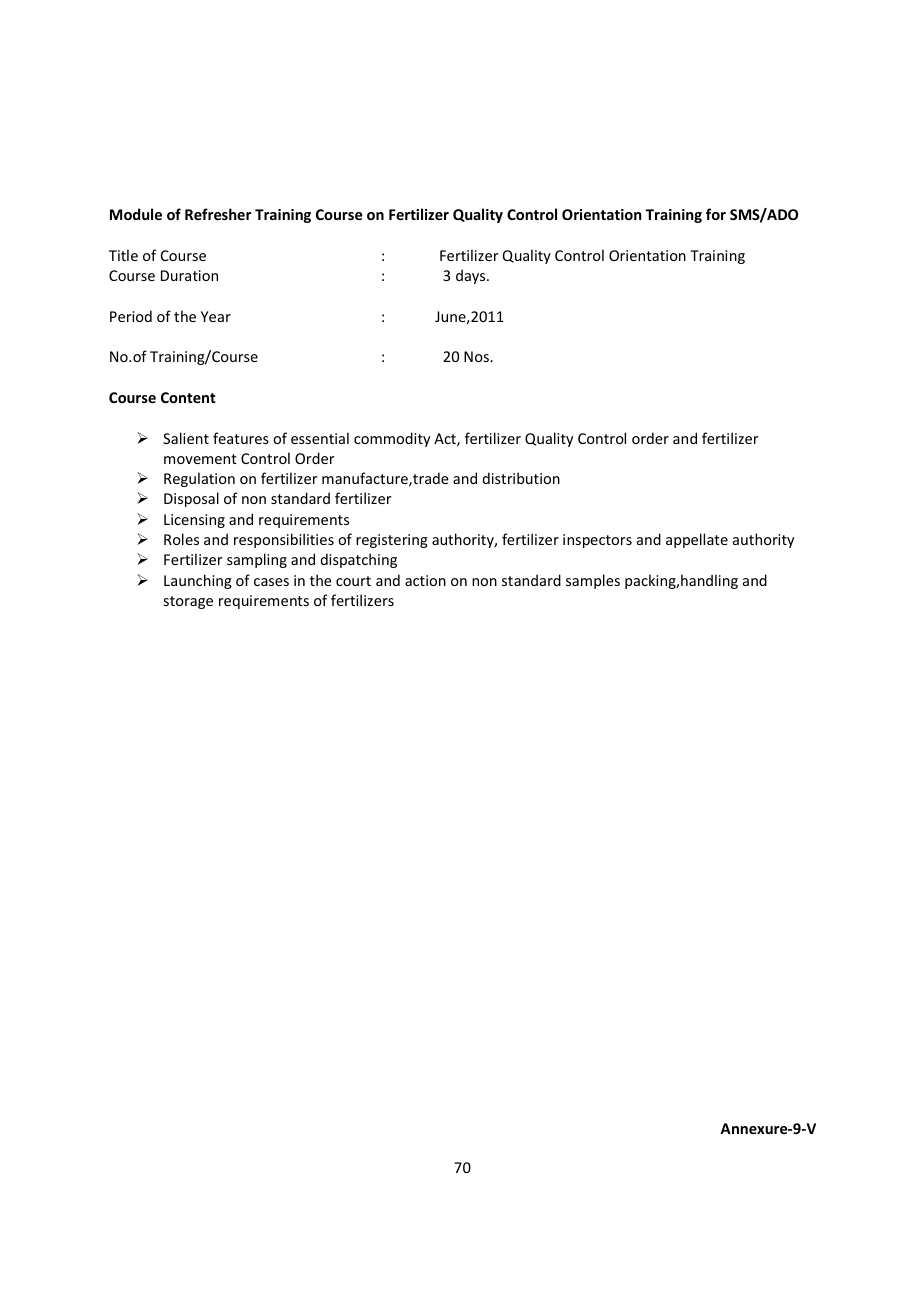  Describe the element at coordinates (521, 478) in the screenshot. I see `distribution` at that location.
